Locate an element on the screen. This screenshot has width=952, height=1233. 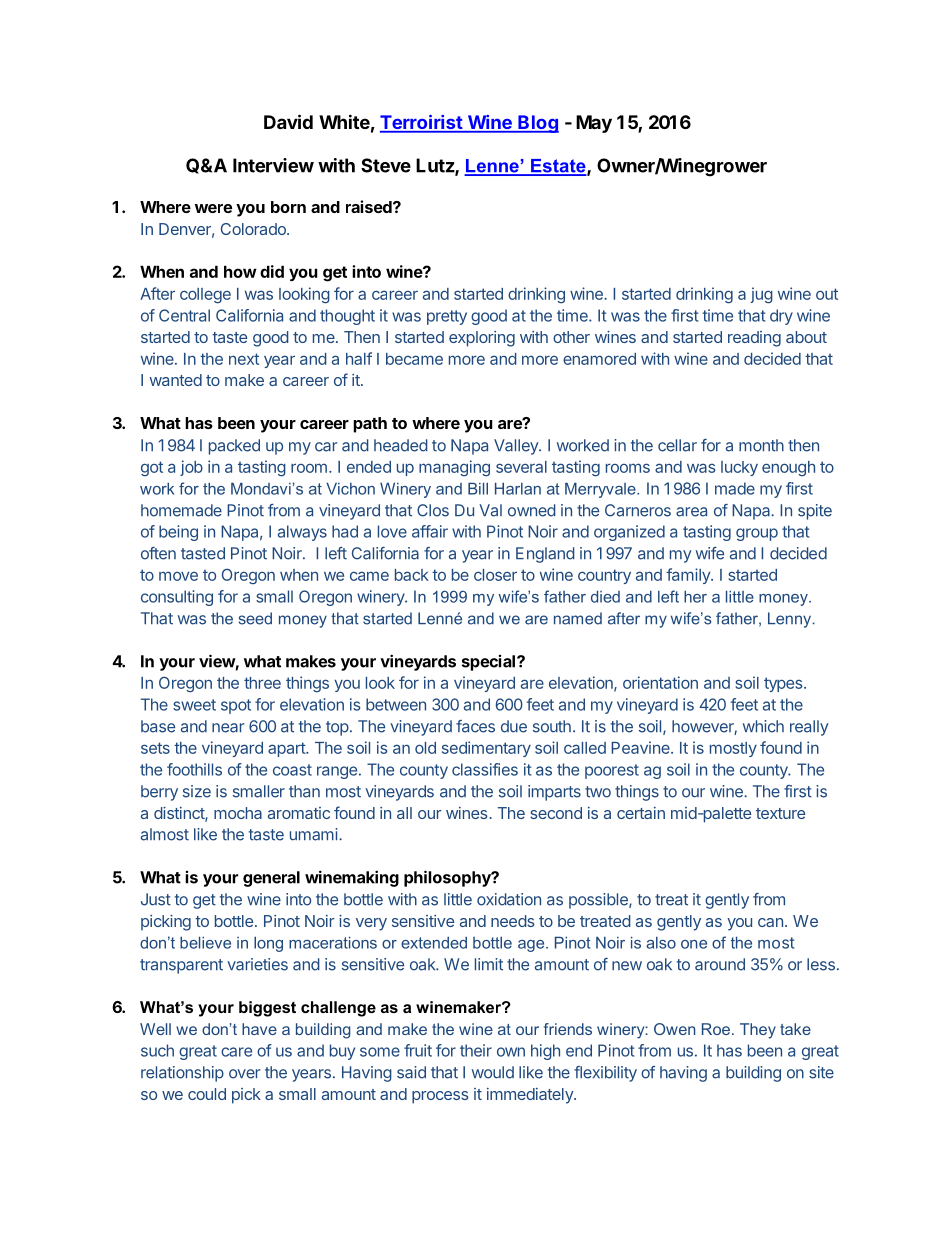
over is located at coordinates (244, 1074).
